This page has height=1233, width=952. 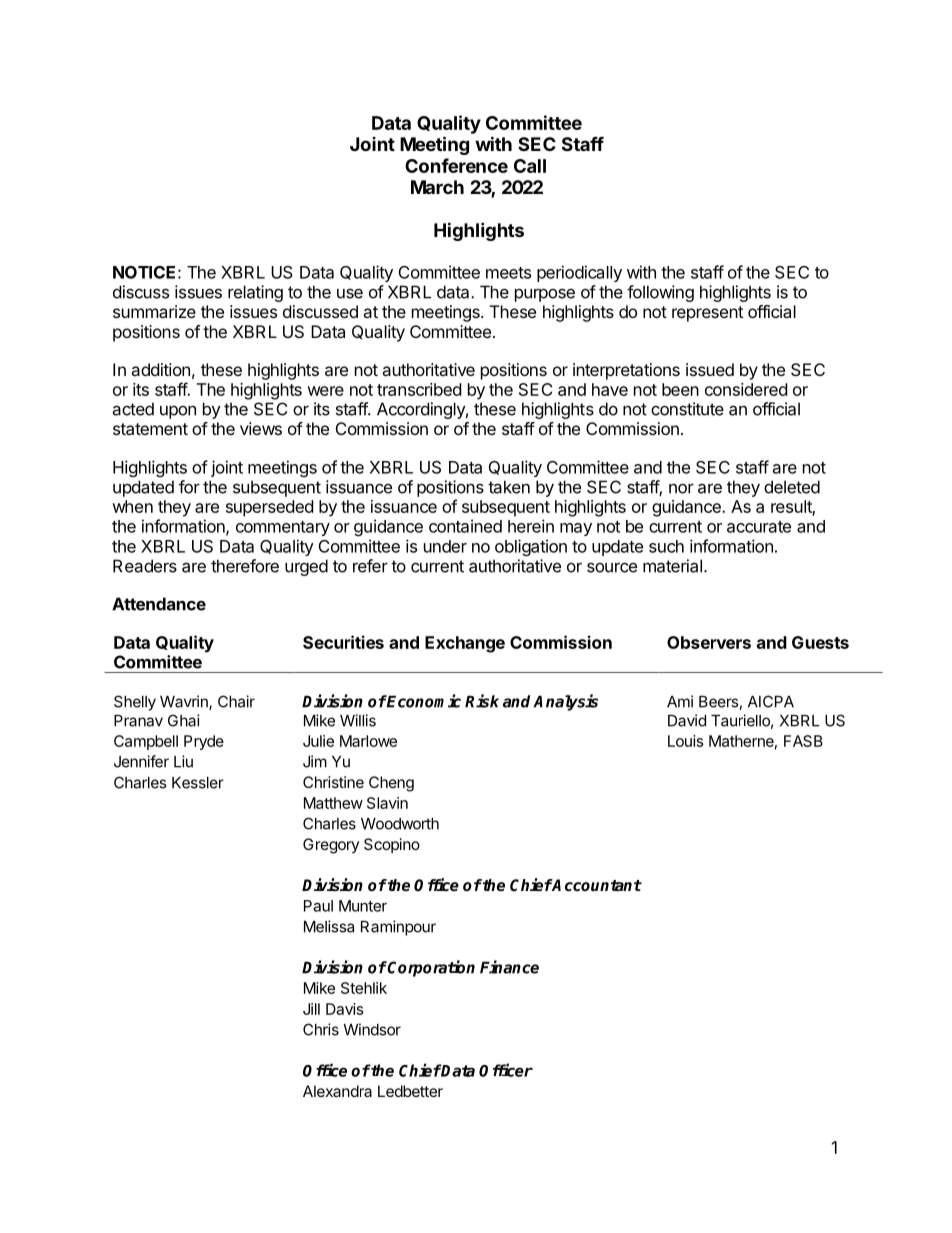 What do you see at coordinates (509, 487) in the page?
I see `taken` at bounding box center [509, 487].
